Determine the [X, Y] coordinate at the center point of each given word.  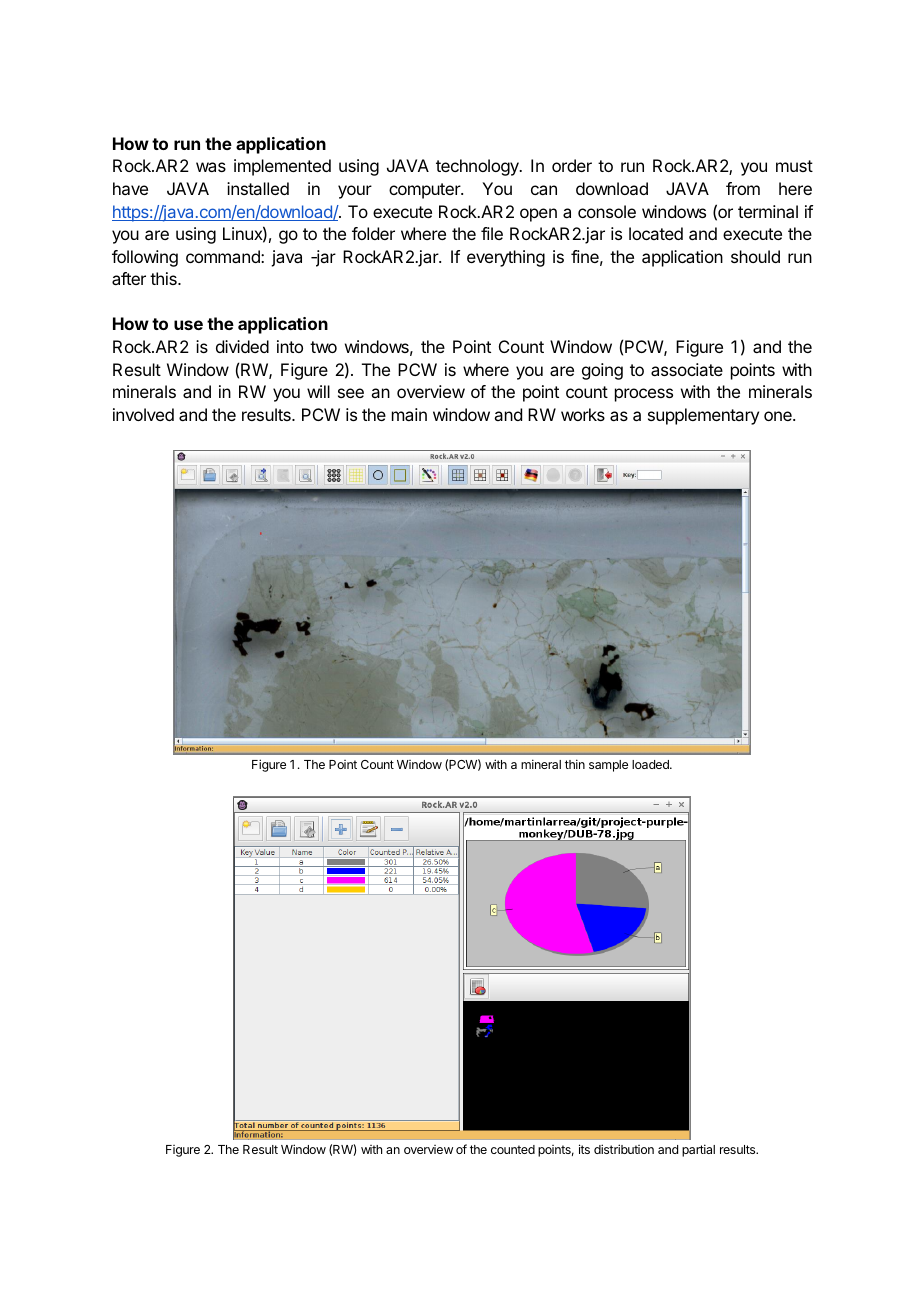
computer [425, 191]
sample [608, 766]
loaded [651, 764]
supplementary [703, 416]
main [409, 414]
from [743, 188]
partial [698, 1150]
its [584, 1149]
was [211, 167]
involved [143, 414]
